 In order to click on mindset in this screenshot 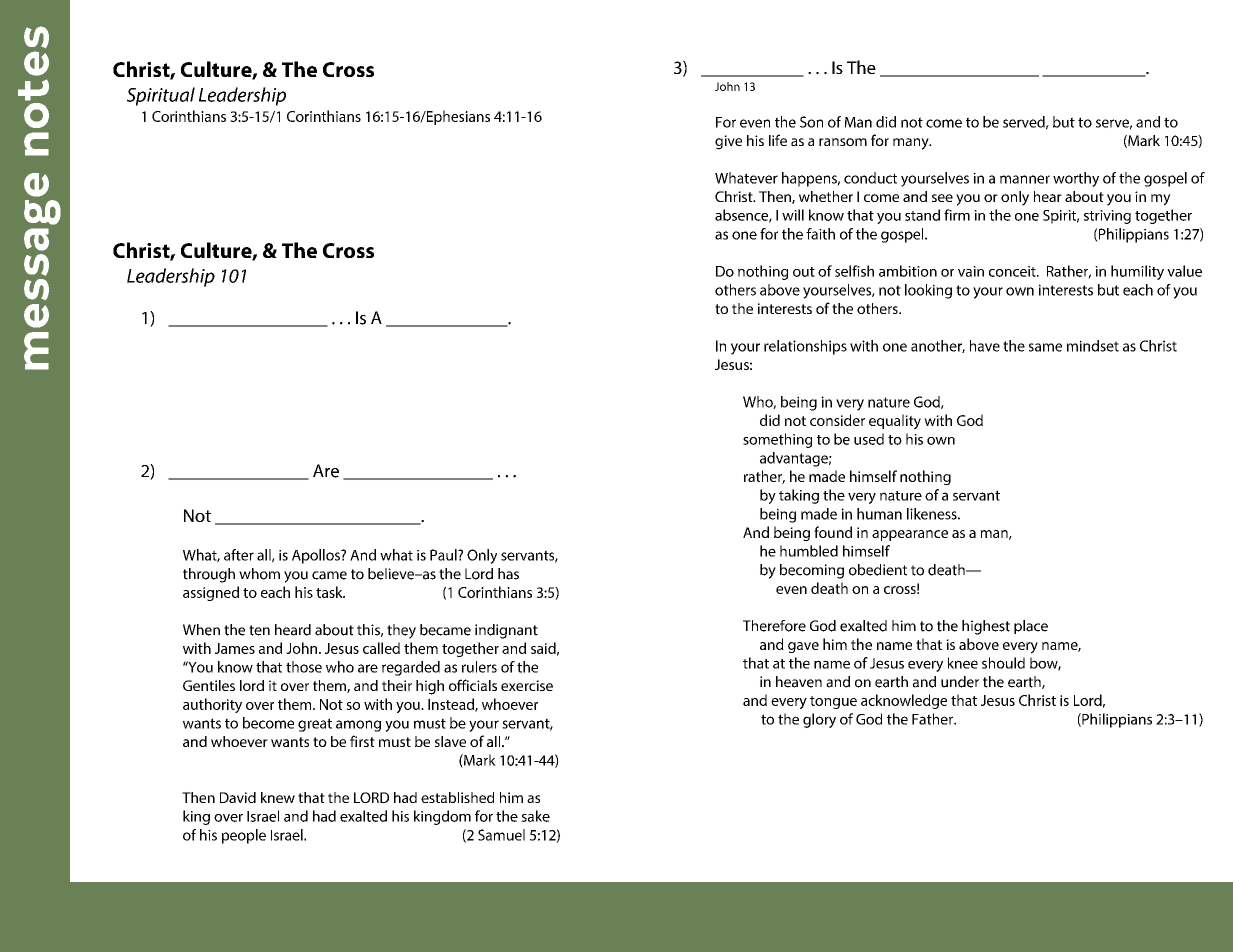, I will do `click(1093, 346)`.
